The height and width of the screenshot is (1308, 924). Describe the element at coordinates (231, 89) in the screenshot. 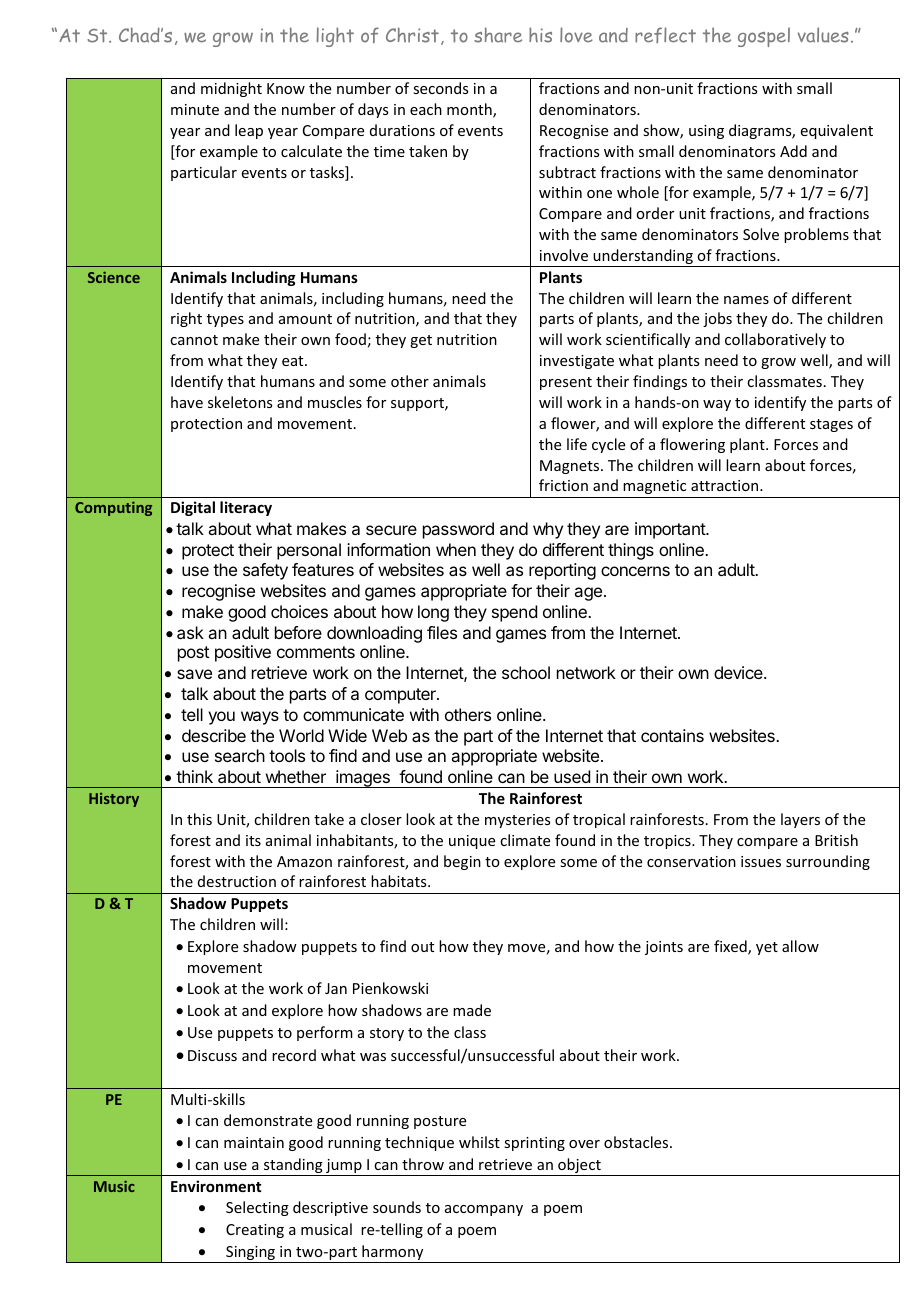

I see `midnight` at that location.
